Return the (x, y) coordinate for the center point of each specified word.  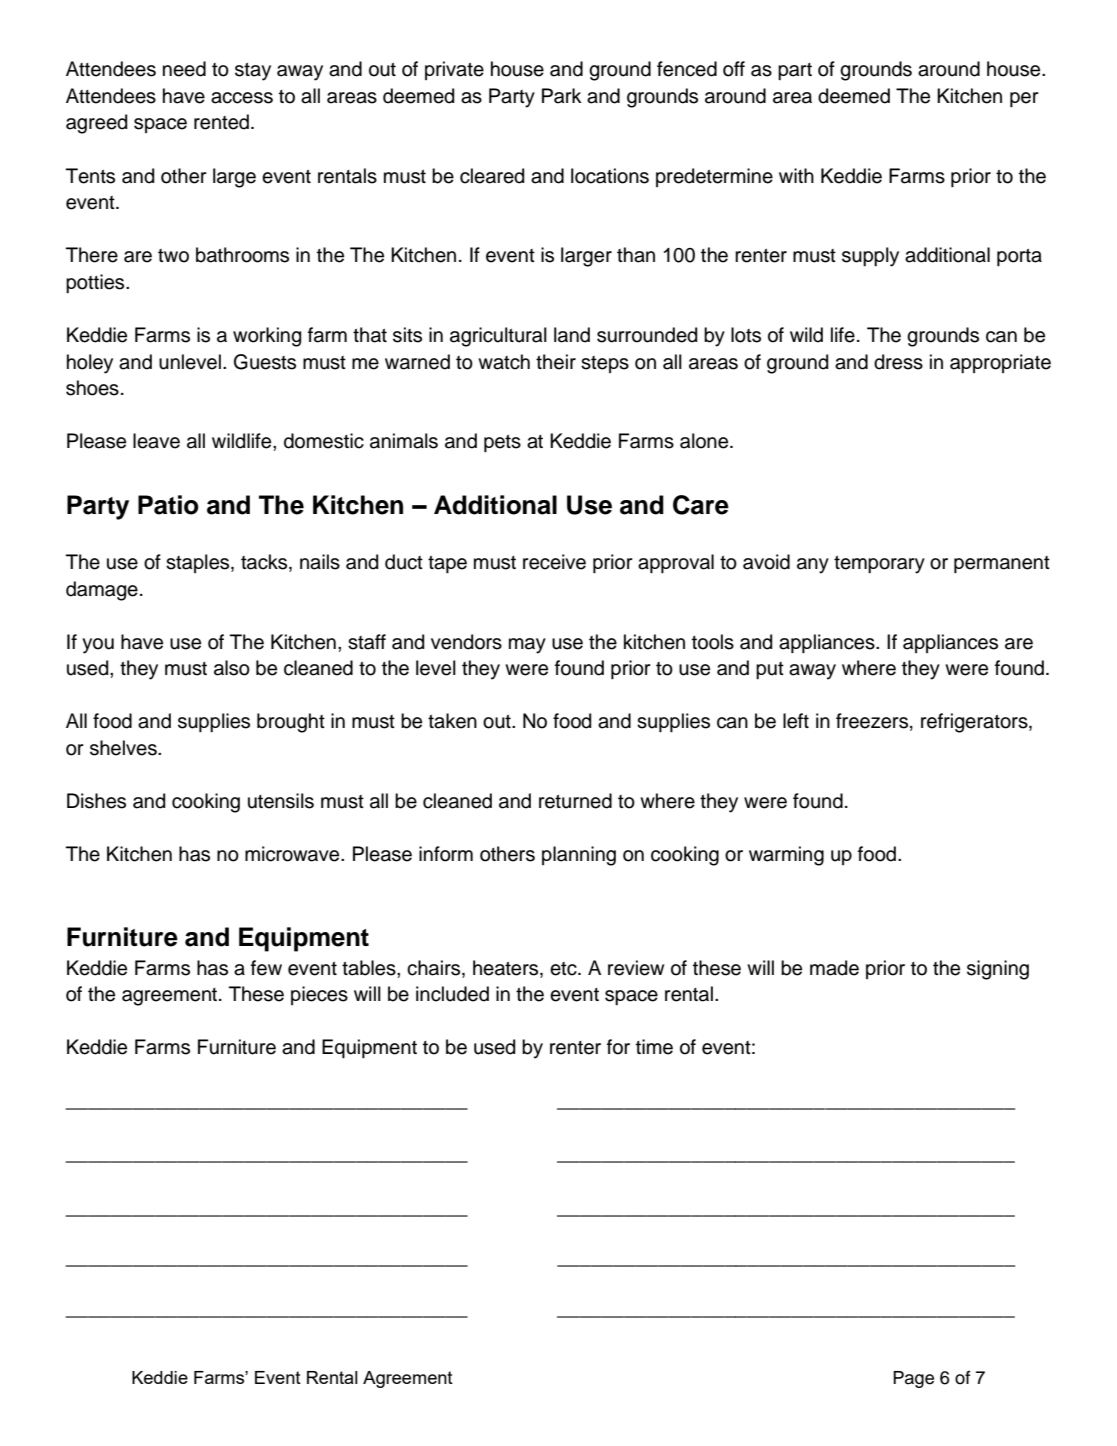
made (834, 968)
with (796, 175)
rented (221, 122)
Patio (168, 505)
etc (564, 969)
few (266, 968)
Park (562, 96)
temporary (879, 565)
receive (554, 562)
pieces (319, 995)
